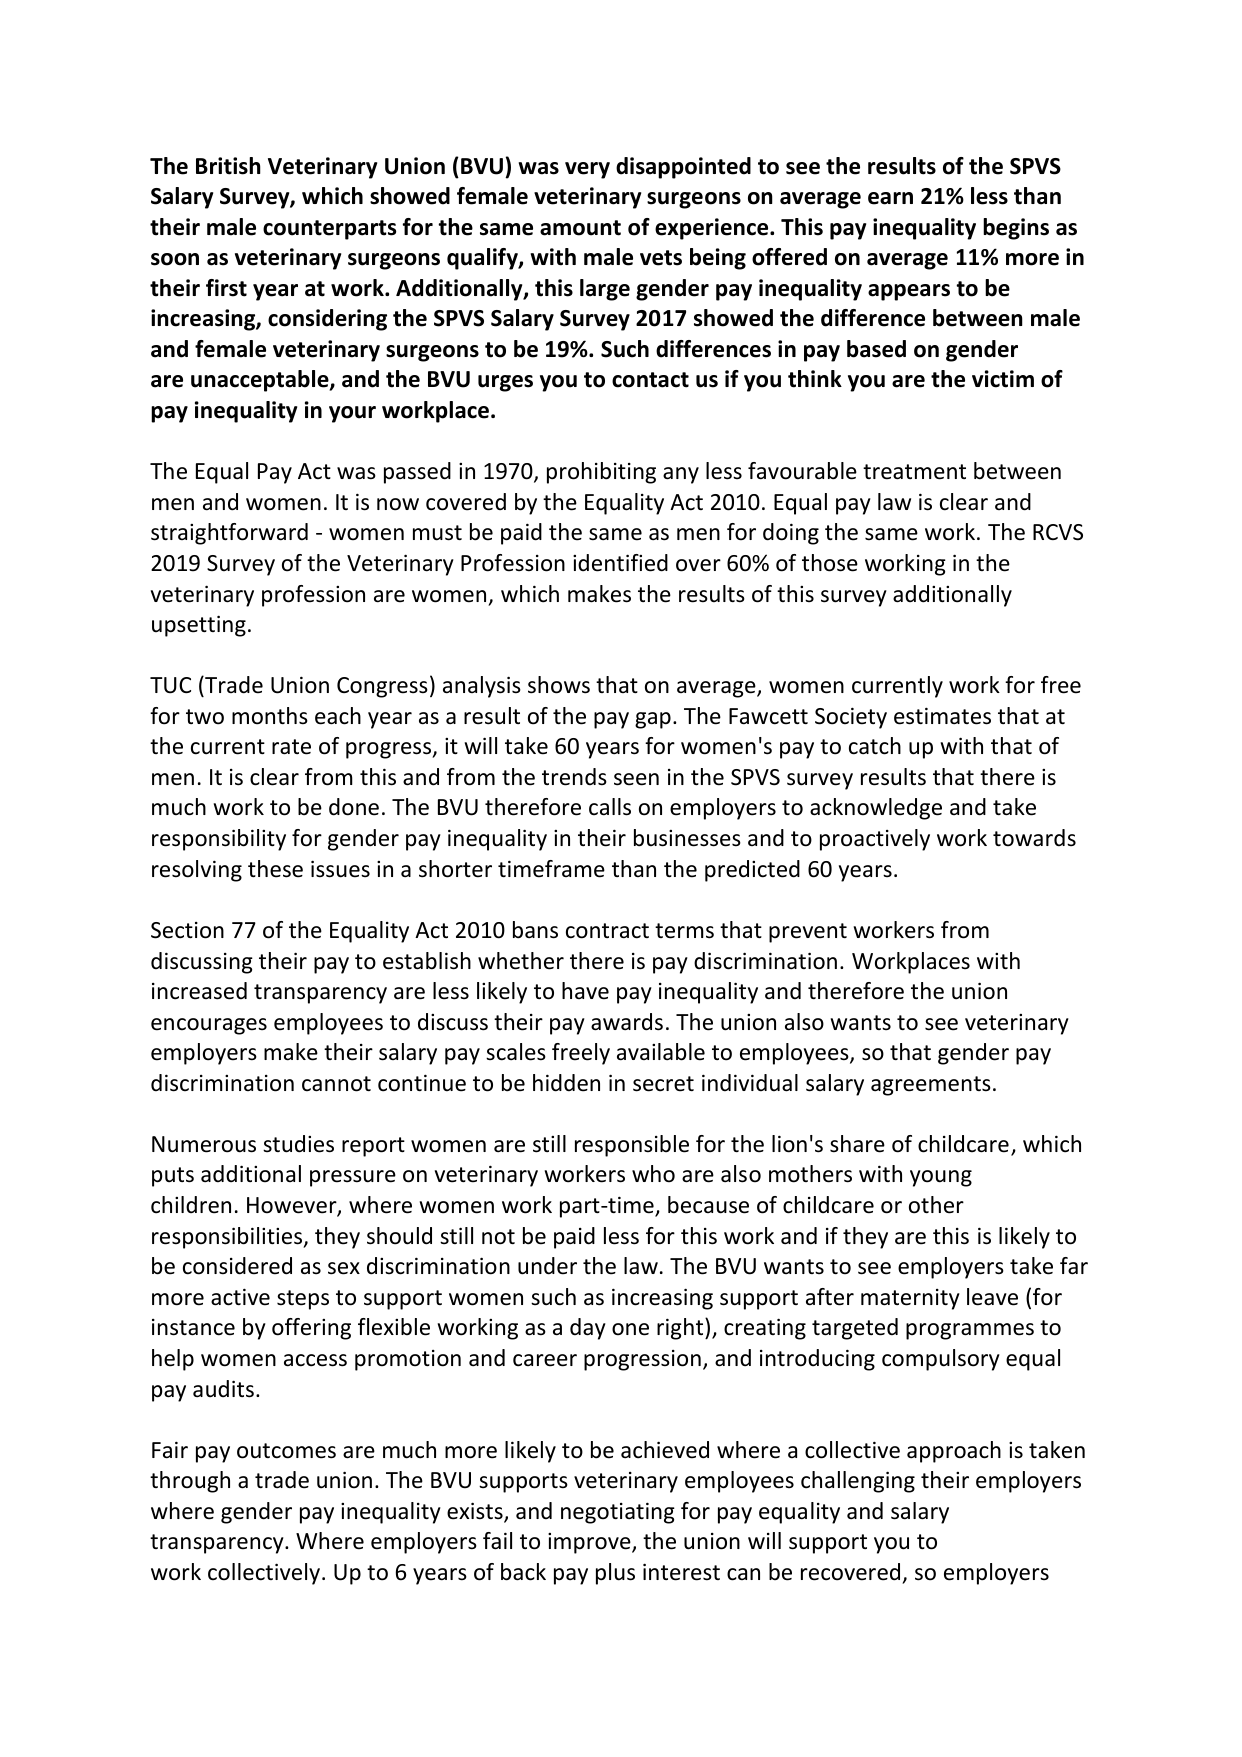  What do you see at coordinates (627, 1022) in the screenshot?
I see `awards` at bounding box center [627, 1022].
